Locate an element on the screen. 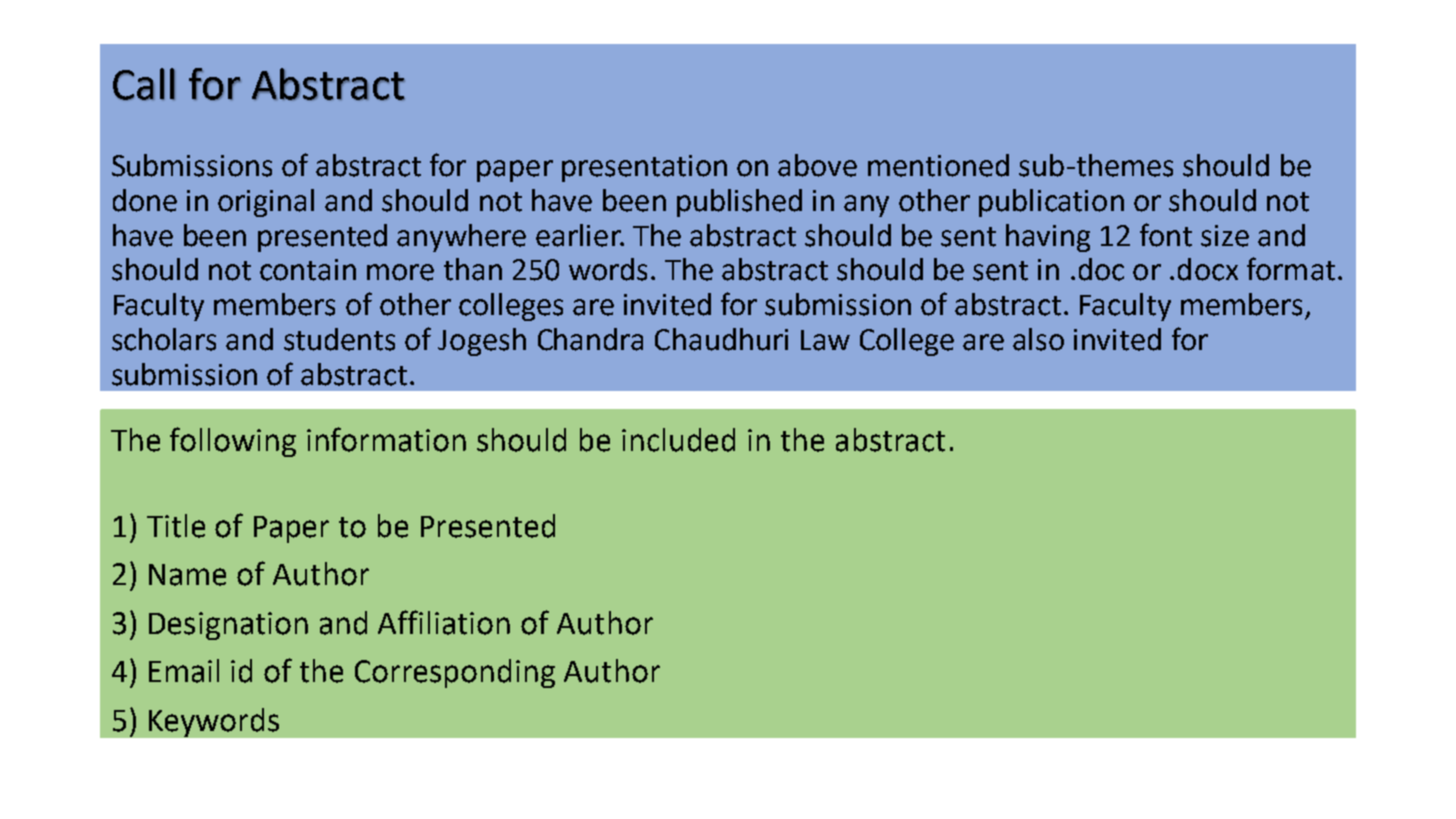 This screenshot has width=1456, height=819. contain is located at coordinates (308, 270).
